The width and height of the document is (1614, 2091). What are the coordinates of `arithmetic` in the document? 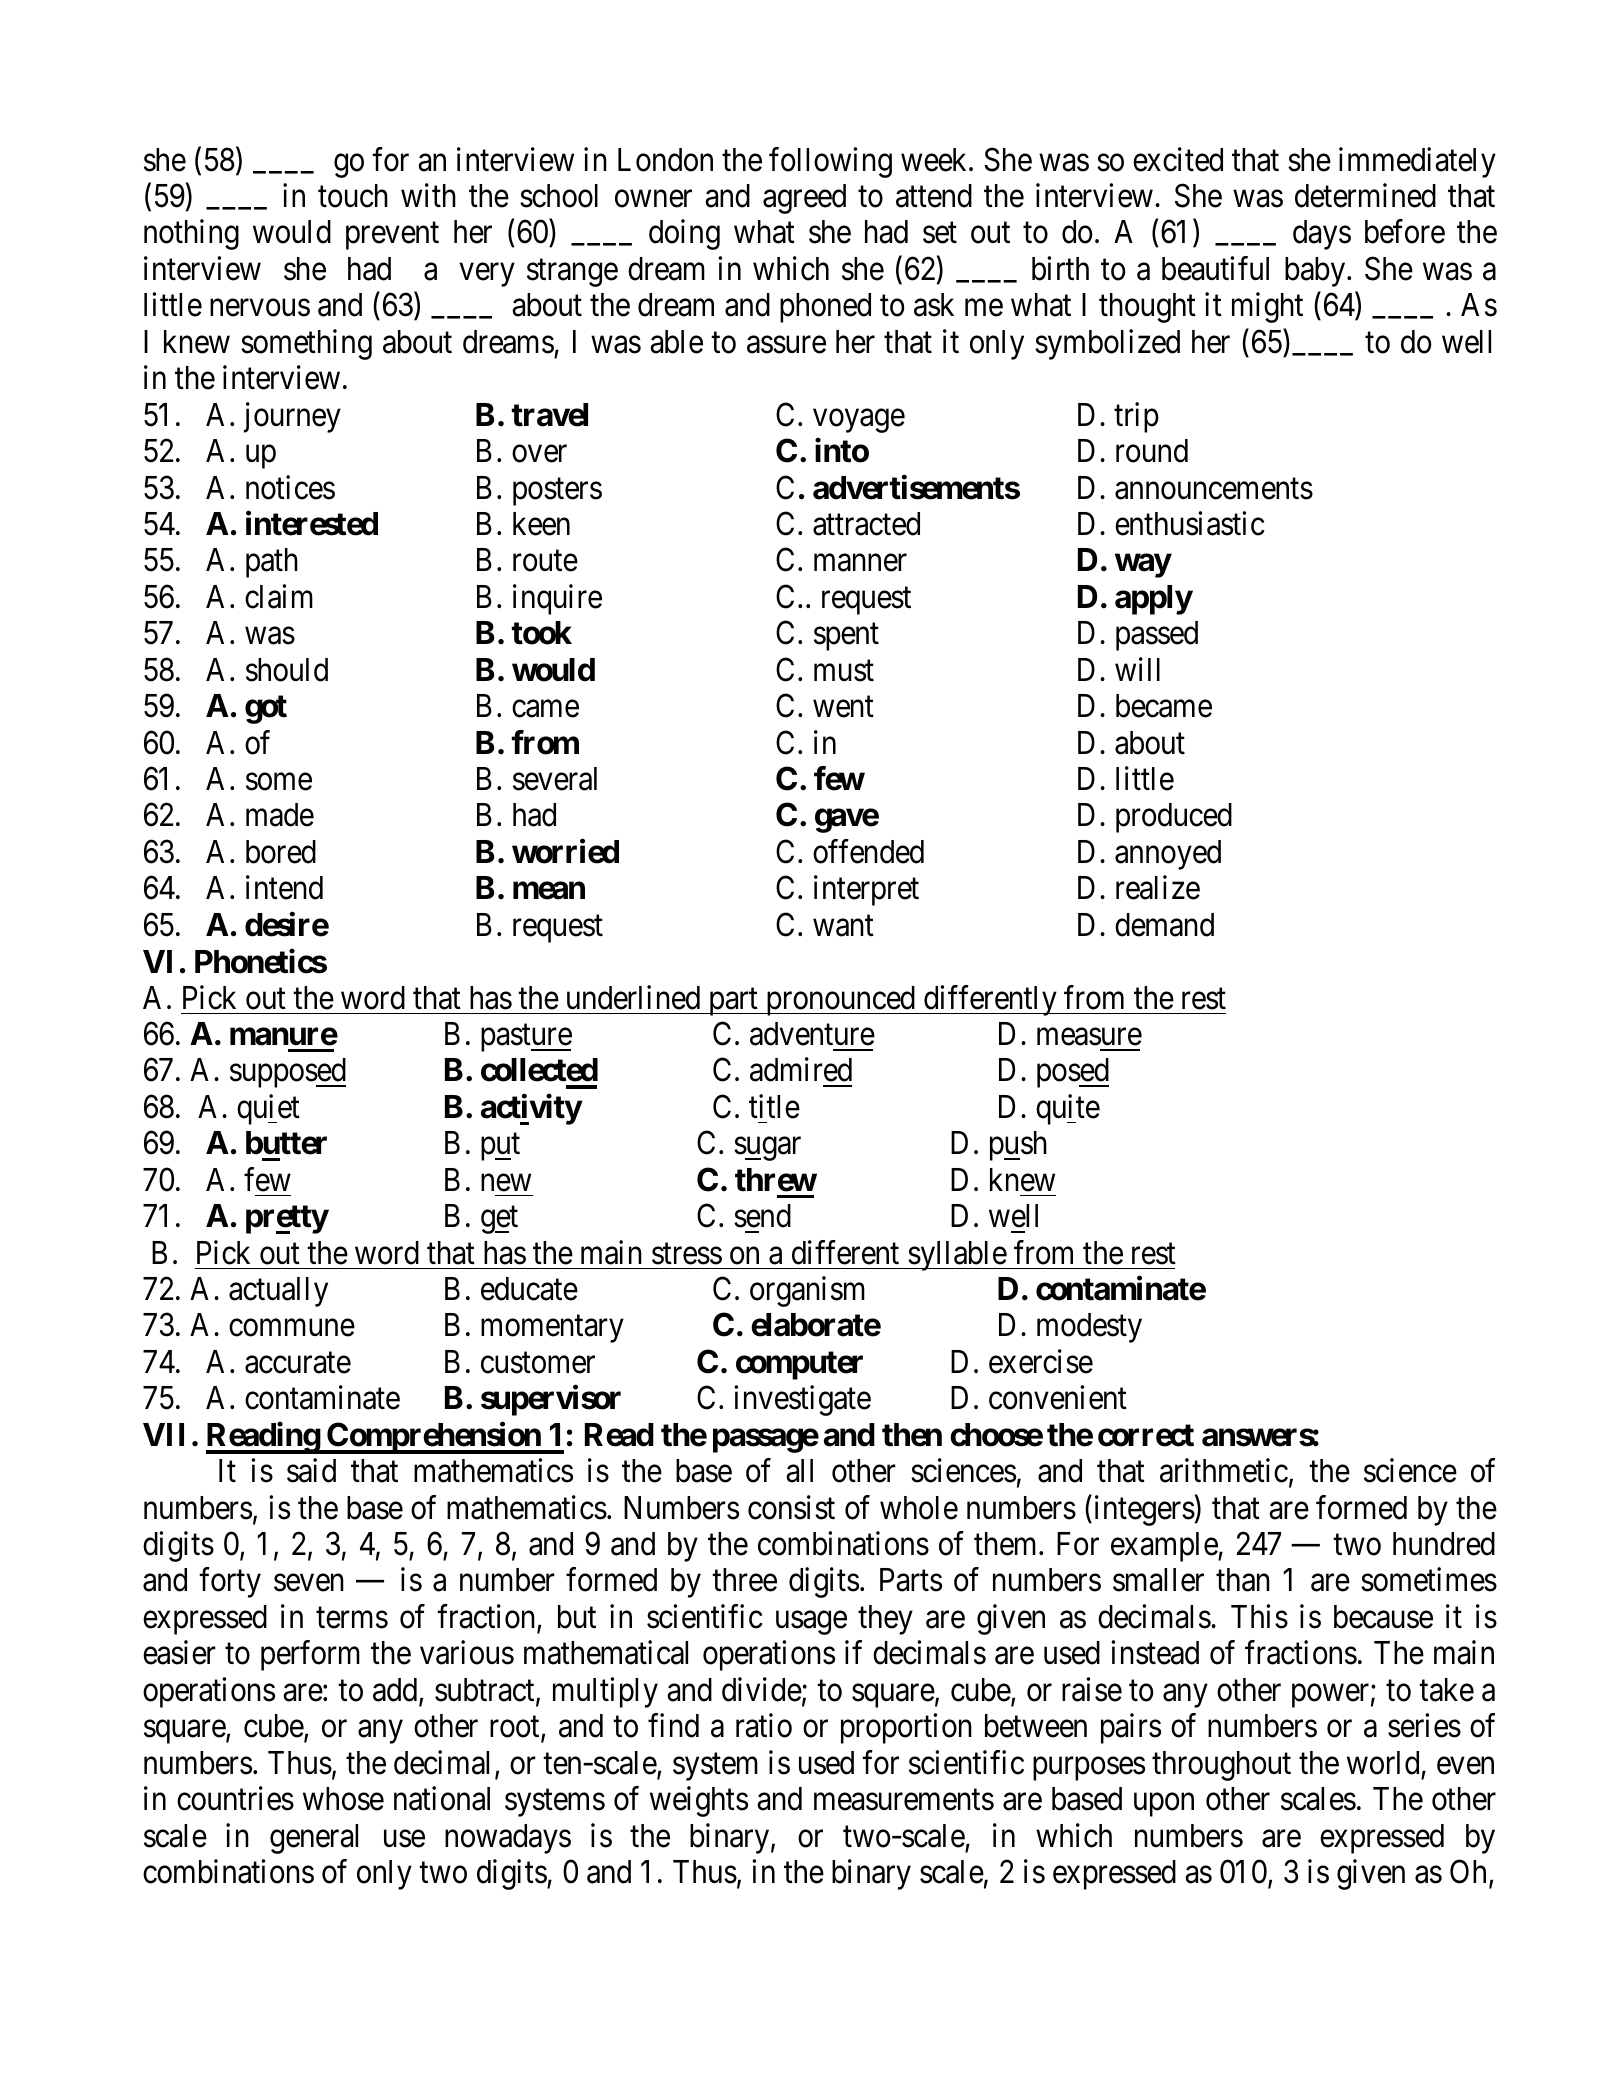 It's located at (1224, 1471).
